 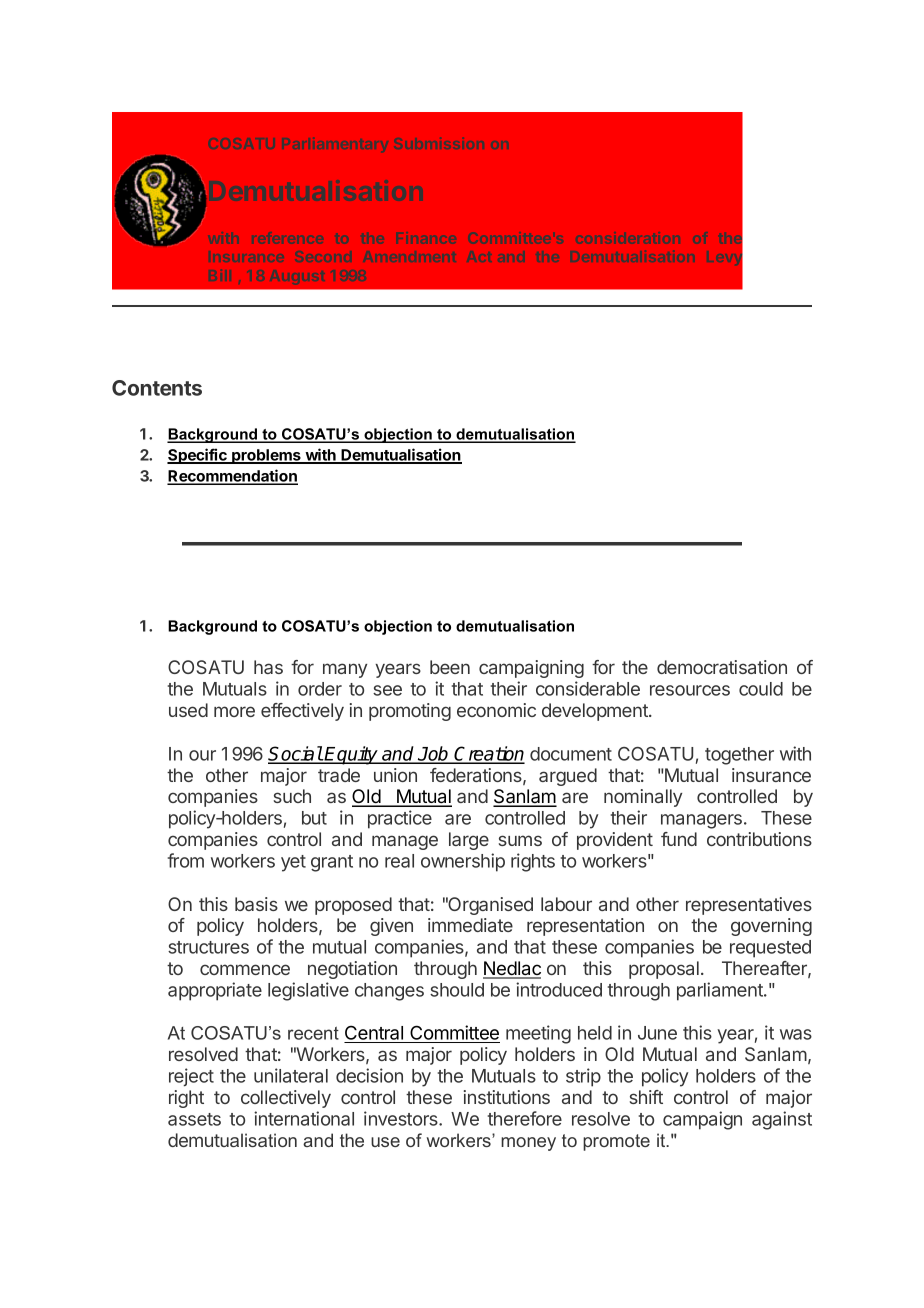 What do you see at coordinates (194, 1119) in the screenshot?
I see `assets` at bounding box center [194, 1119].
